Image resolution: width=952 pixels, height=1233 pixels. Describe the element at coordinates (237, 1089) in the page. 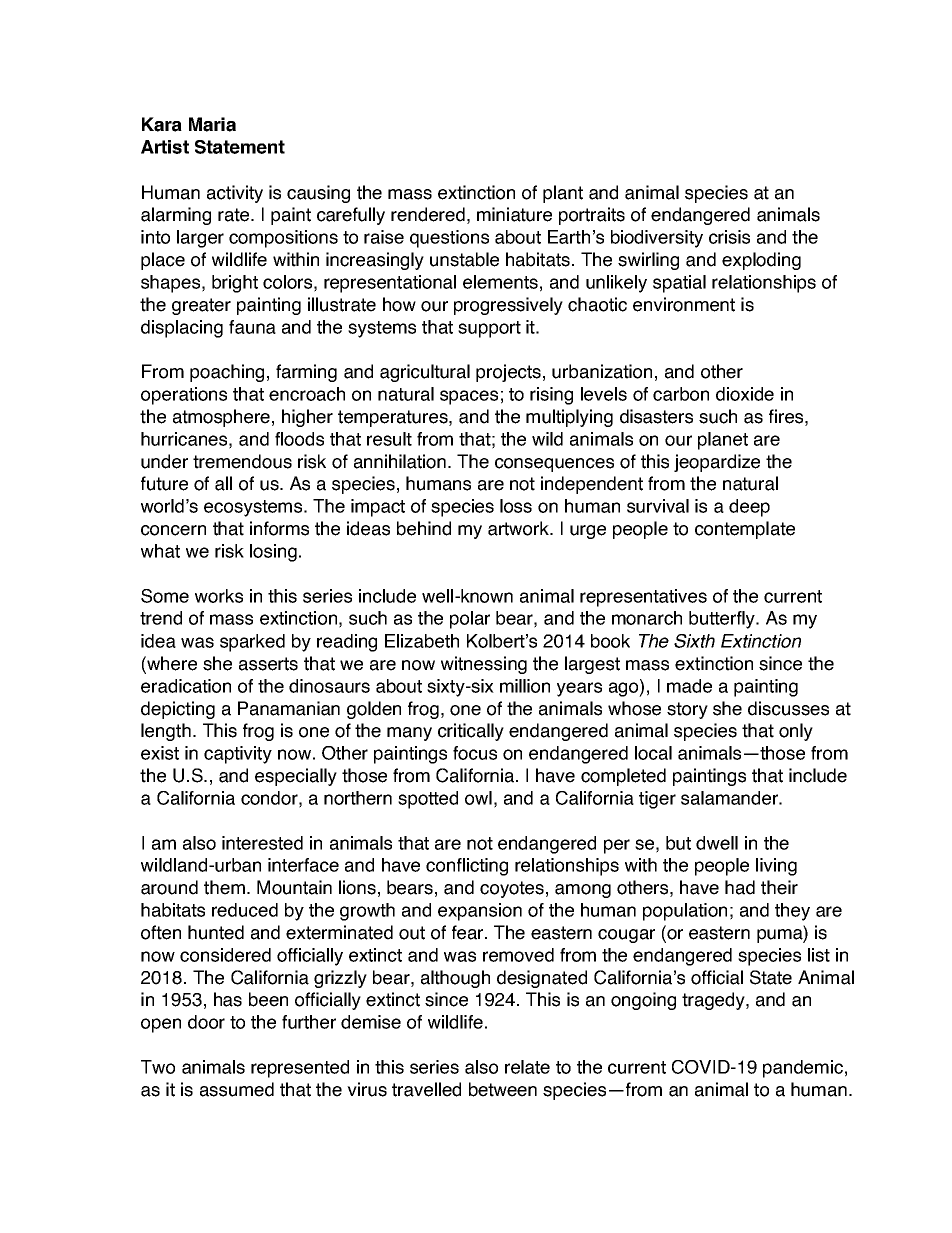

I see `assumed` at that location.
